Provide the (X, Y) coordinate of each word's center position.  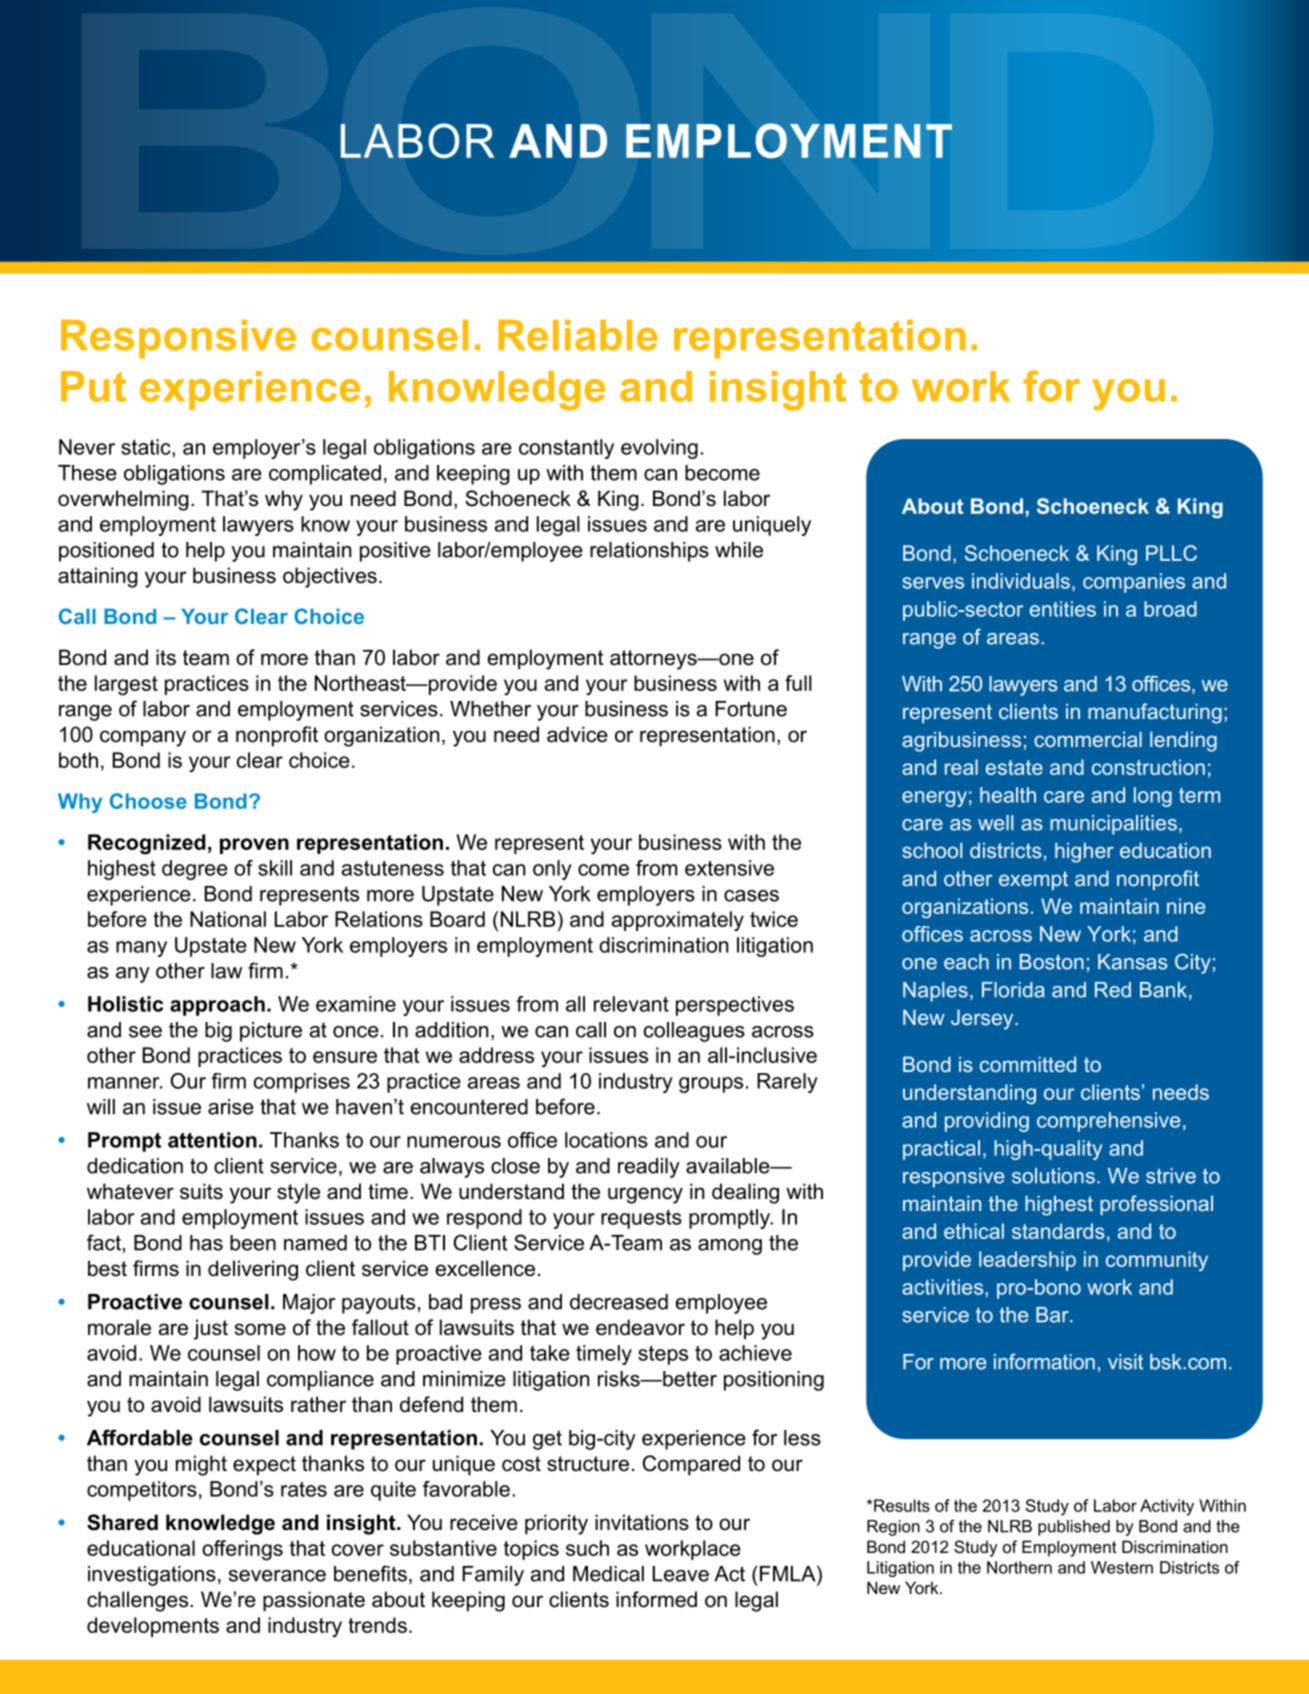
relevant (631, 1004)
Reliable (578, 335)
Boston (1052, 962)
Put (93, 386)
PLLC (1171, 553)
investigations (152, 1576)
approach (217, 1006)
